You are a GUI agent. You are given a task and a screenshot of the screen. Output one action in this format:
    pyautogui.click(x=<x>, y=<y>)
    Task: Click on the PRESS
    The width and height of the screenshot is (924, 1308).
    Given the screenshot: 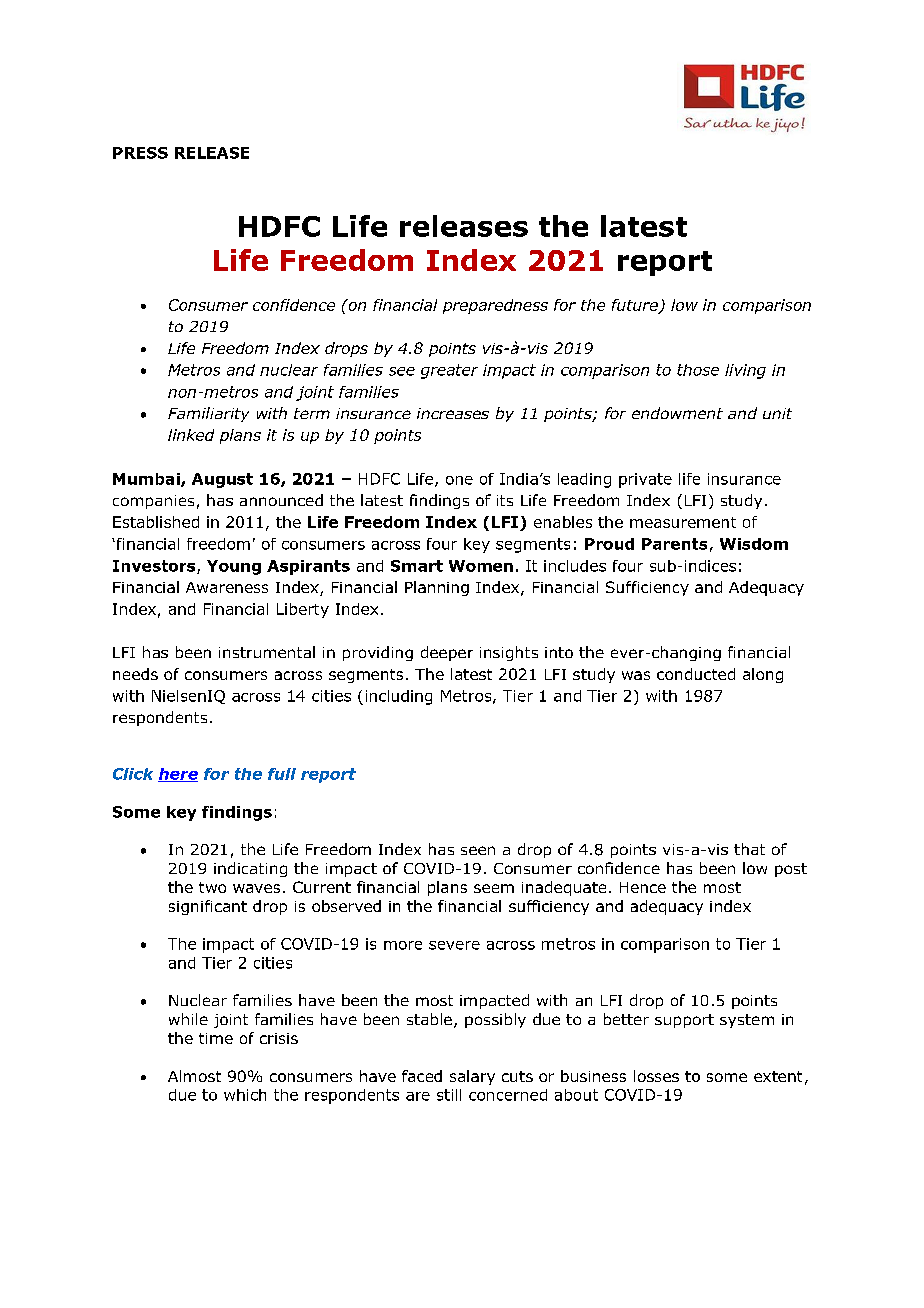 What is the action you would take?
    pyautogui.click(x=140, y=153)
